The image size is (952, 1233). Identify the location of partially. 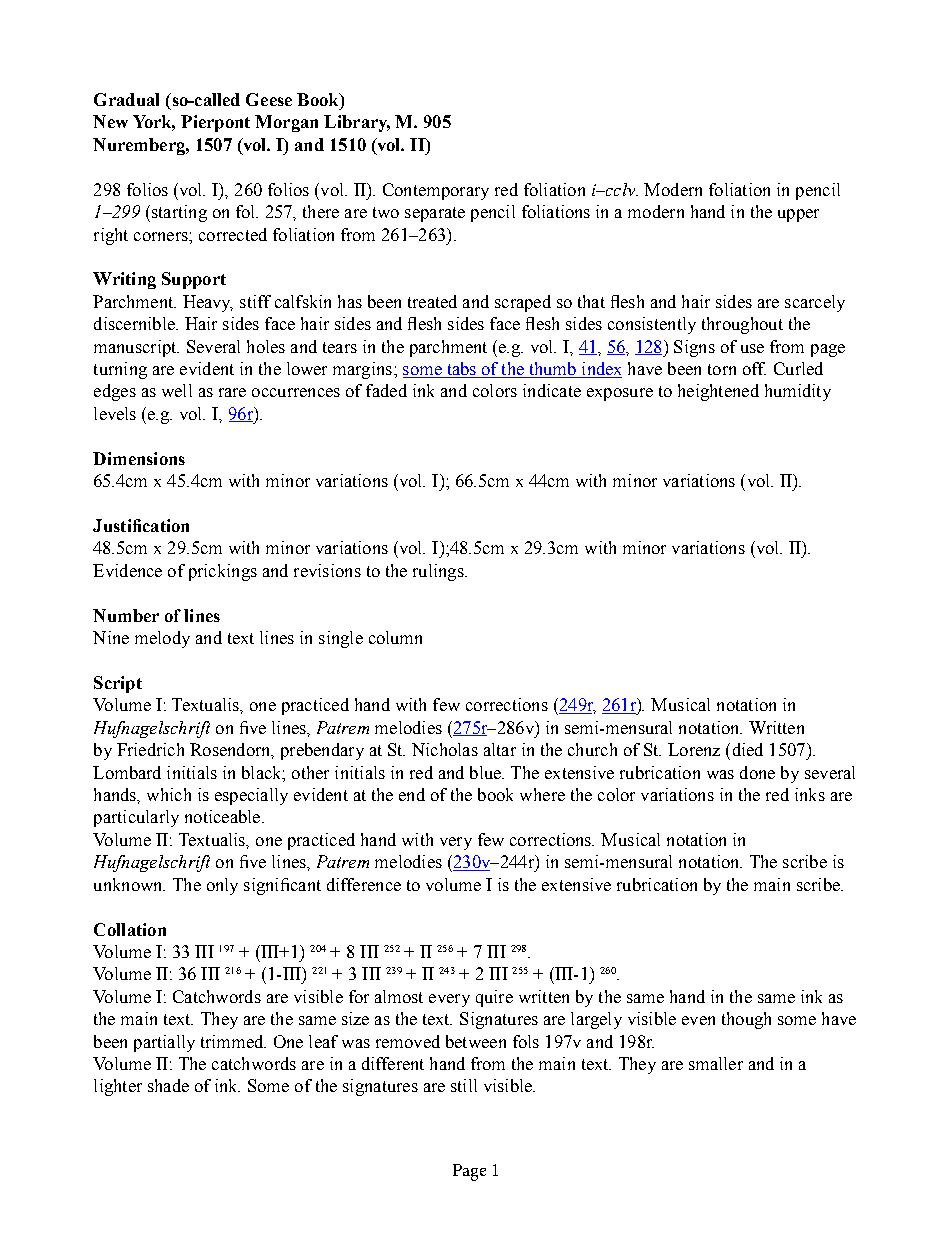
(164, 1043).
